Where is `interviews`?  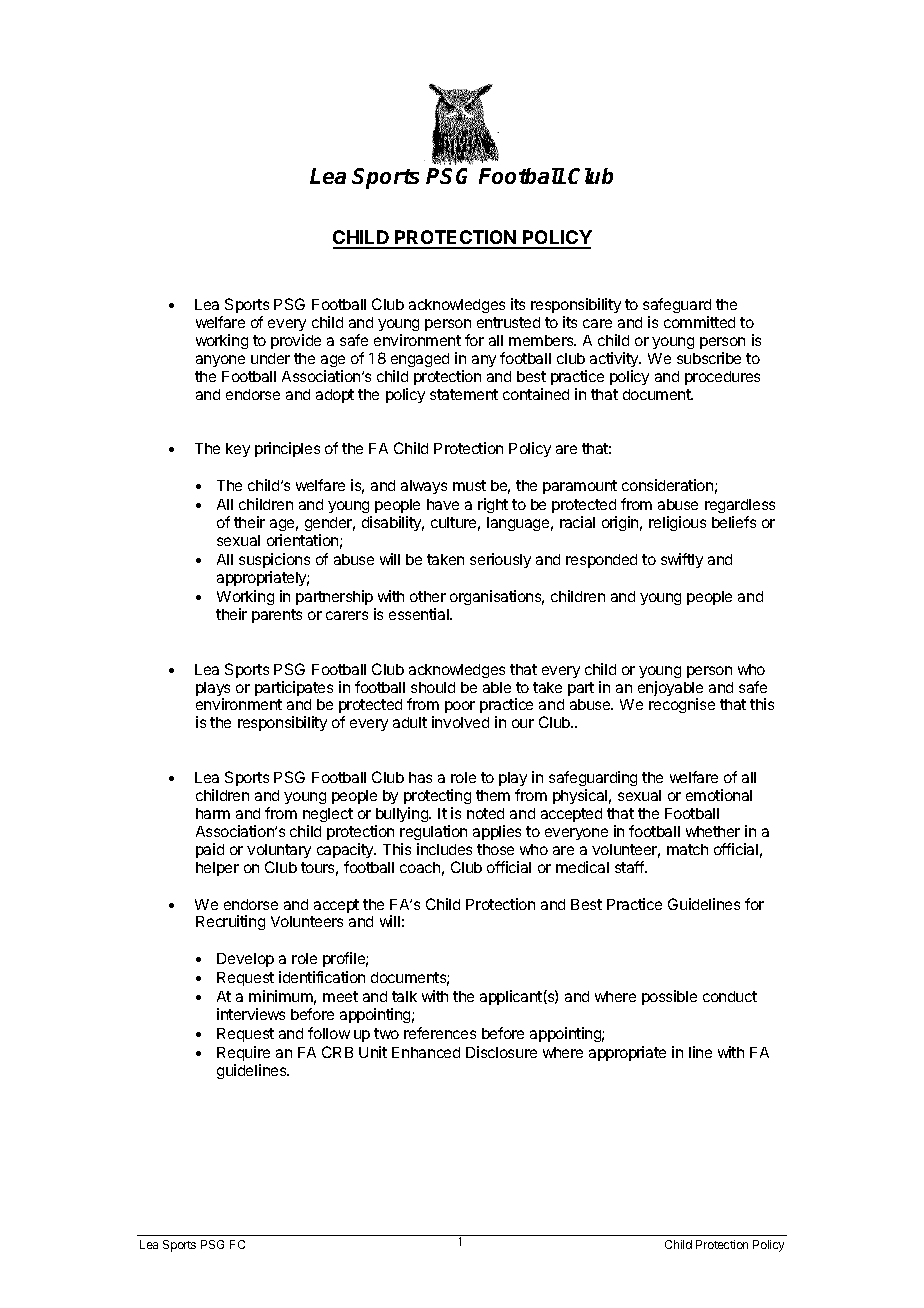 interviews is located at coordinates (251, 1014).
